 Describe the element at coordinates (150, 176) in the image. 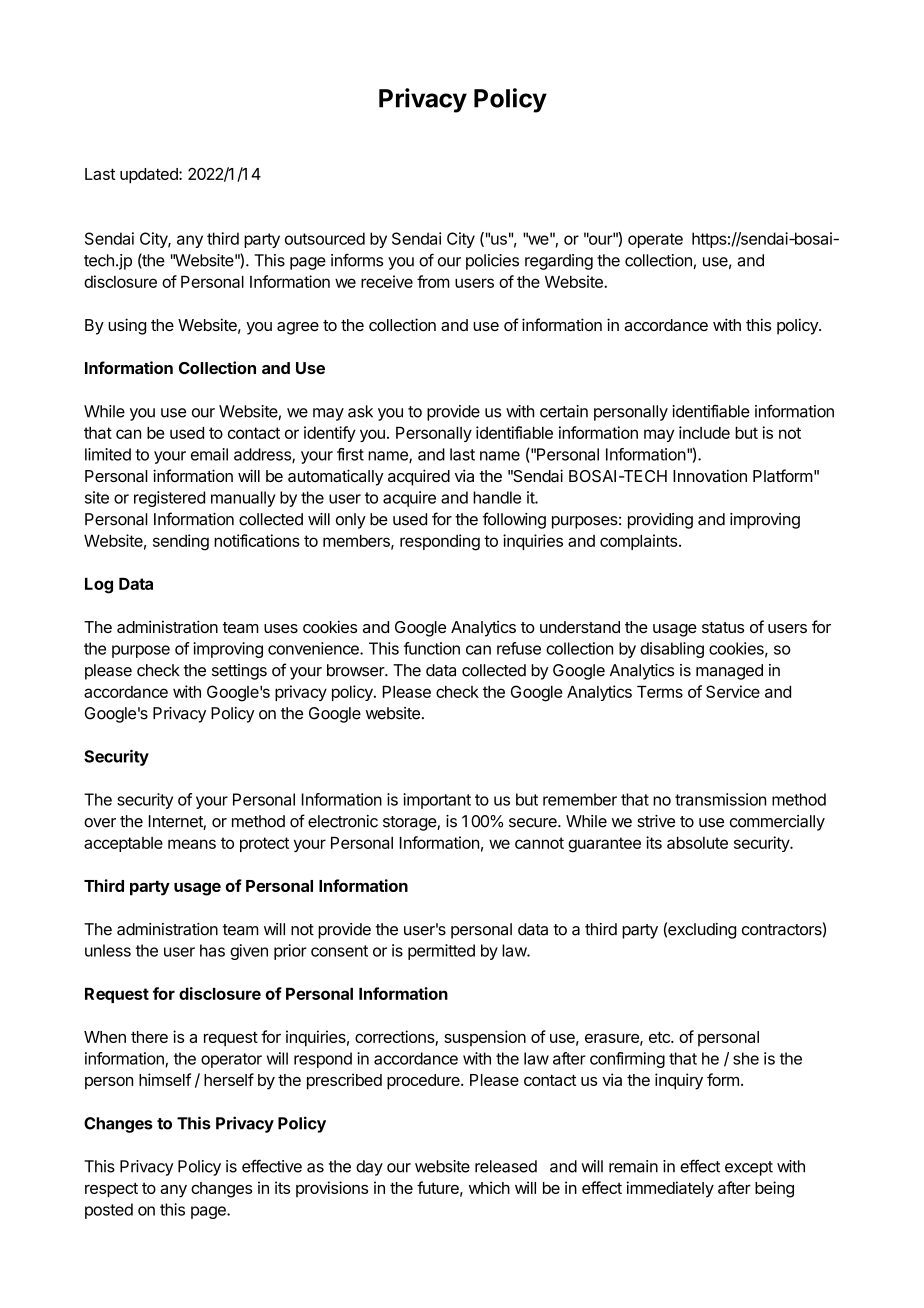

I see `updated` at that location.
